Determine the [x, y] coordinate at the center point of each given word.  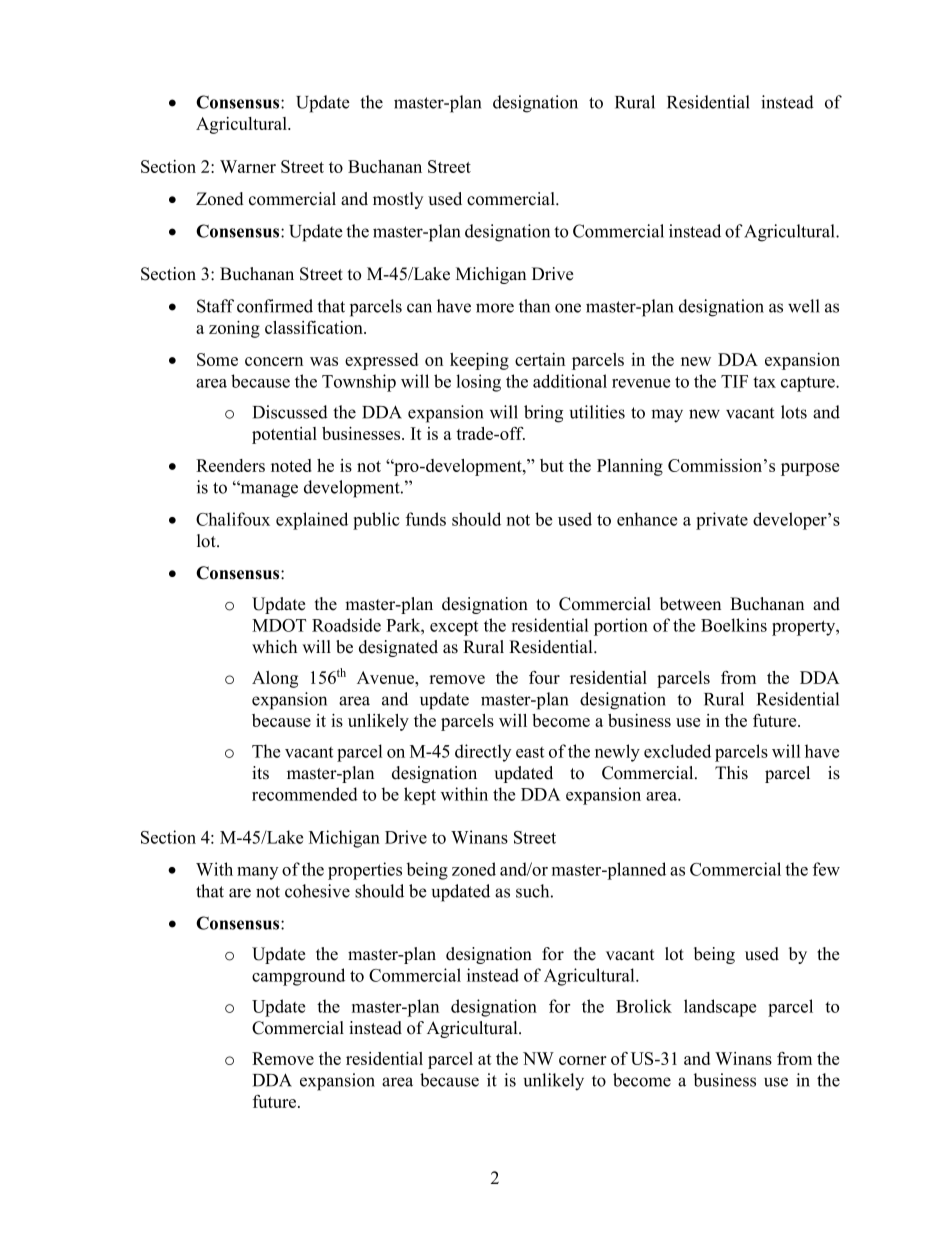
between [690, 604]
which [274, 647]
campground [298, 977]
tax [764, 382]
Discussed [290, 412]
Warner [248, 166]
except [454, 628]
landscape [720, 1008]
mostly [398, 200]
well [804, 306]
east [530, 752]
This [731, 773]
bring [543, 414]
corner [583, 1060]
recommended [305, 794]
